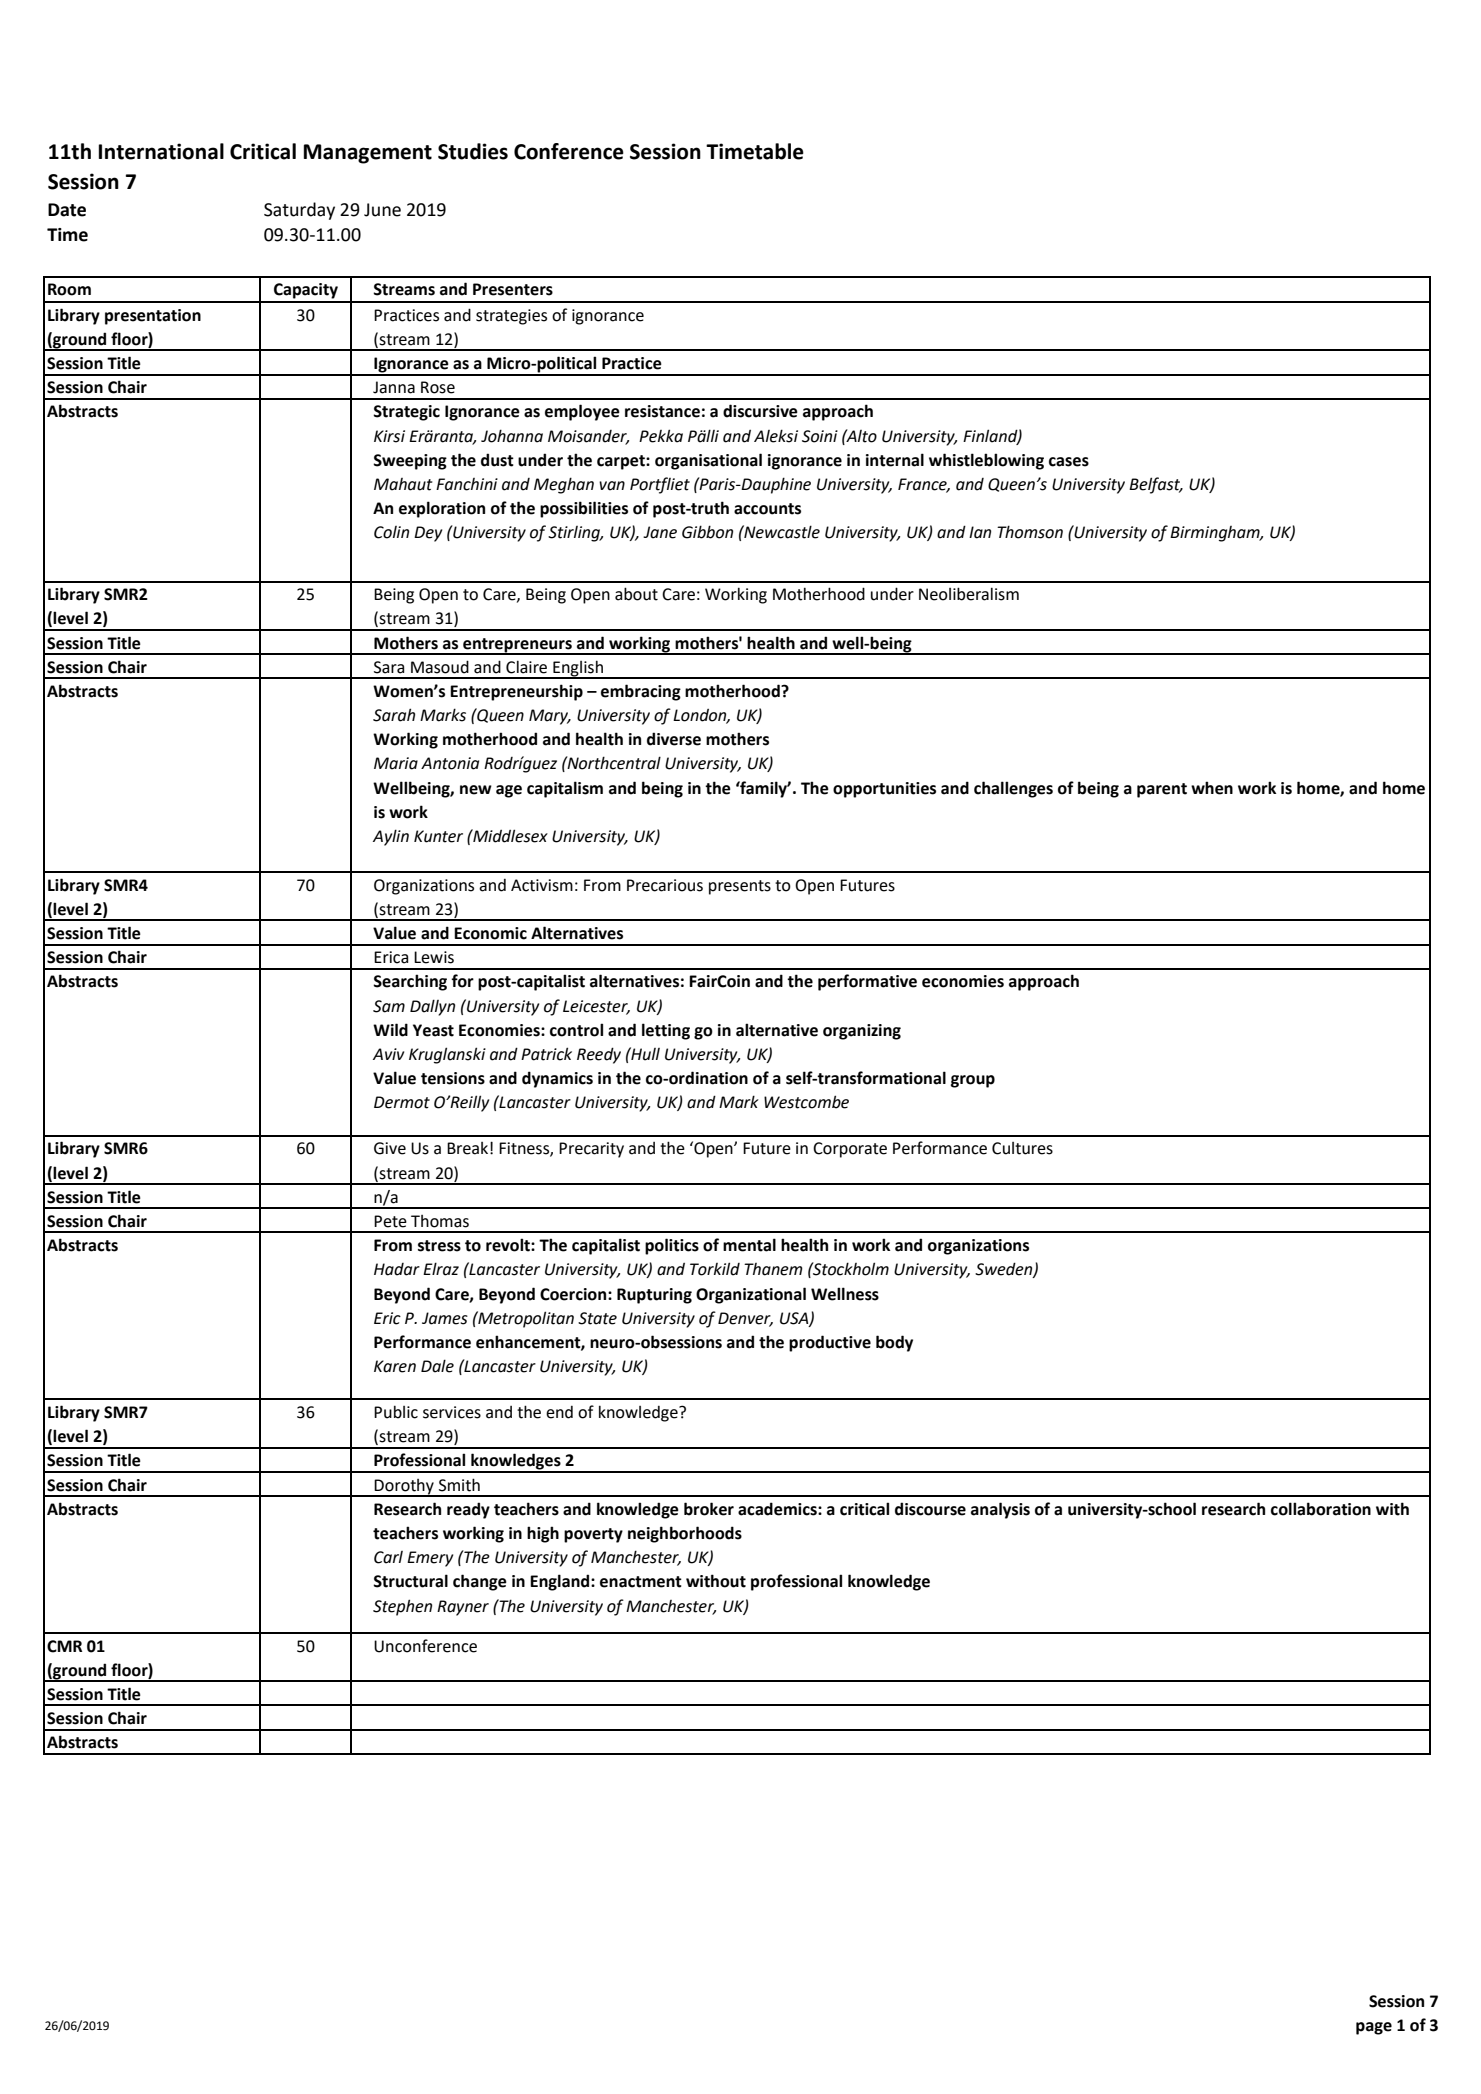 The image size is (1481, 2094). I want to click on cases, so click(1069, 462).
